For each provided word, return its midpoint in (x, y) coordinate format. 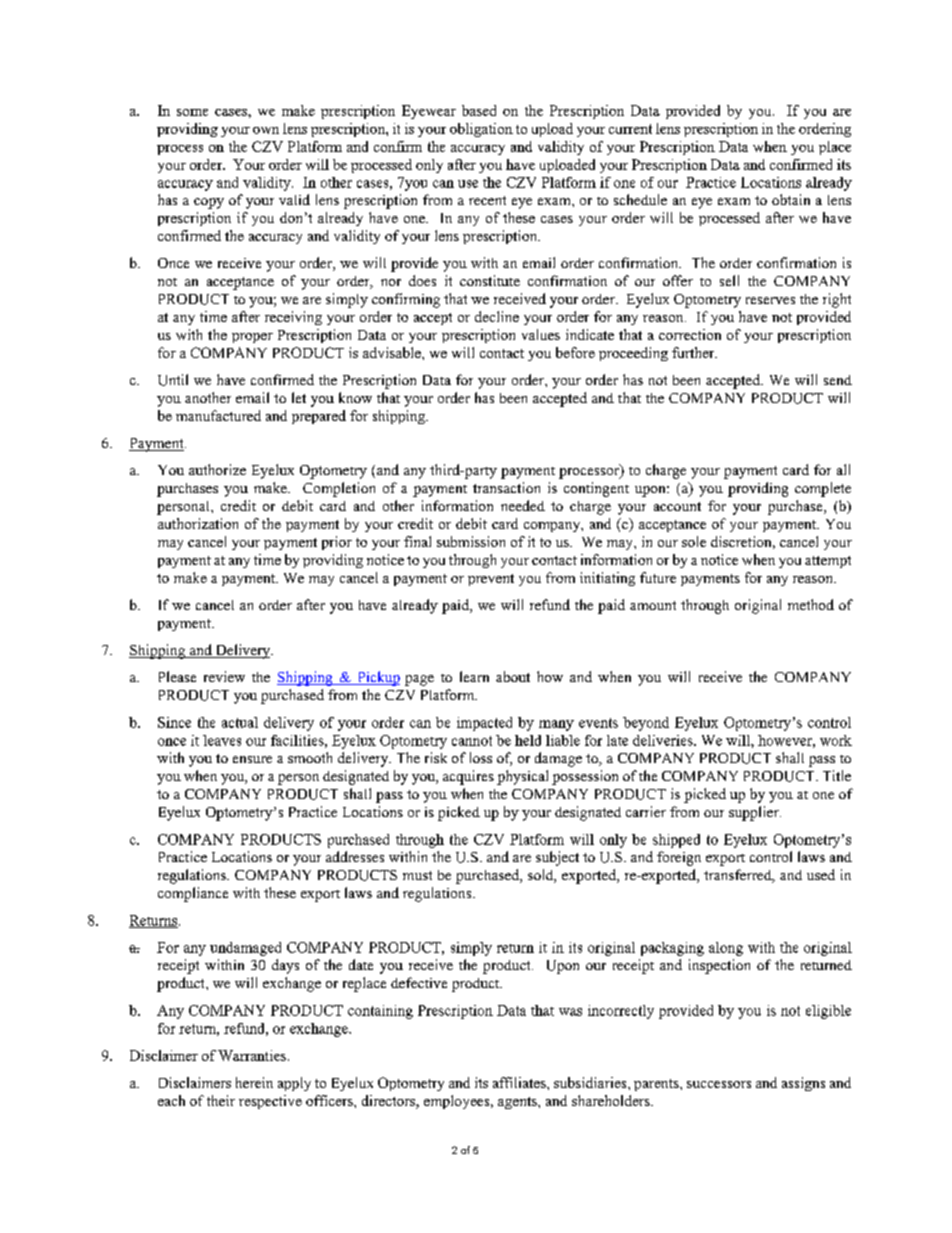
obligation (481, 130)
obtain (791, 199)
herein (254, 1082)
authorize (217, 469)
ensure (252, 759)
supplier (755, 813)
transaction (506, 487)
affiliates (520, 1082)
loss (481, 757)
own (266, 130)
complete (823, 489)
